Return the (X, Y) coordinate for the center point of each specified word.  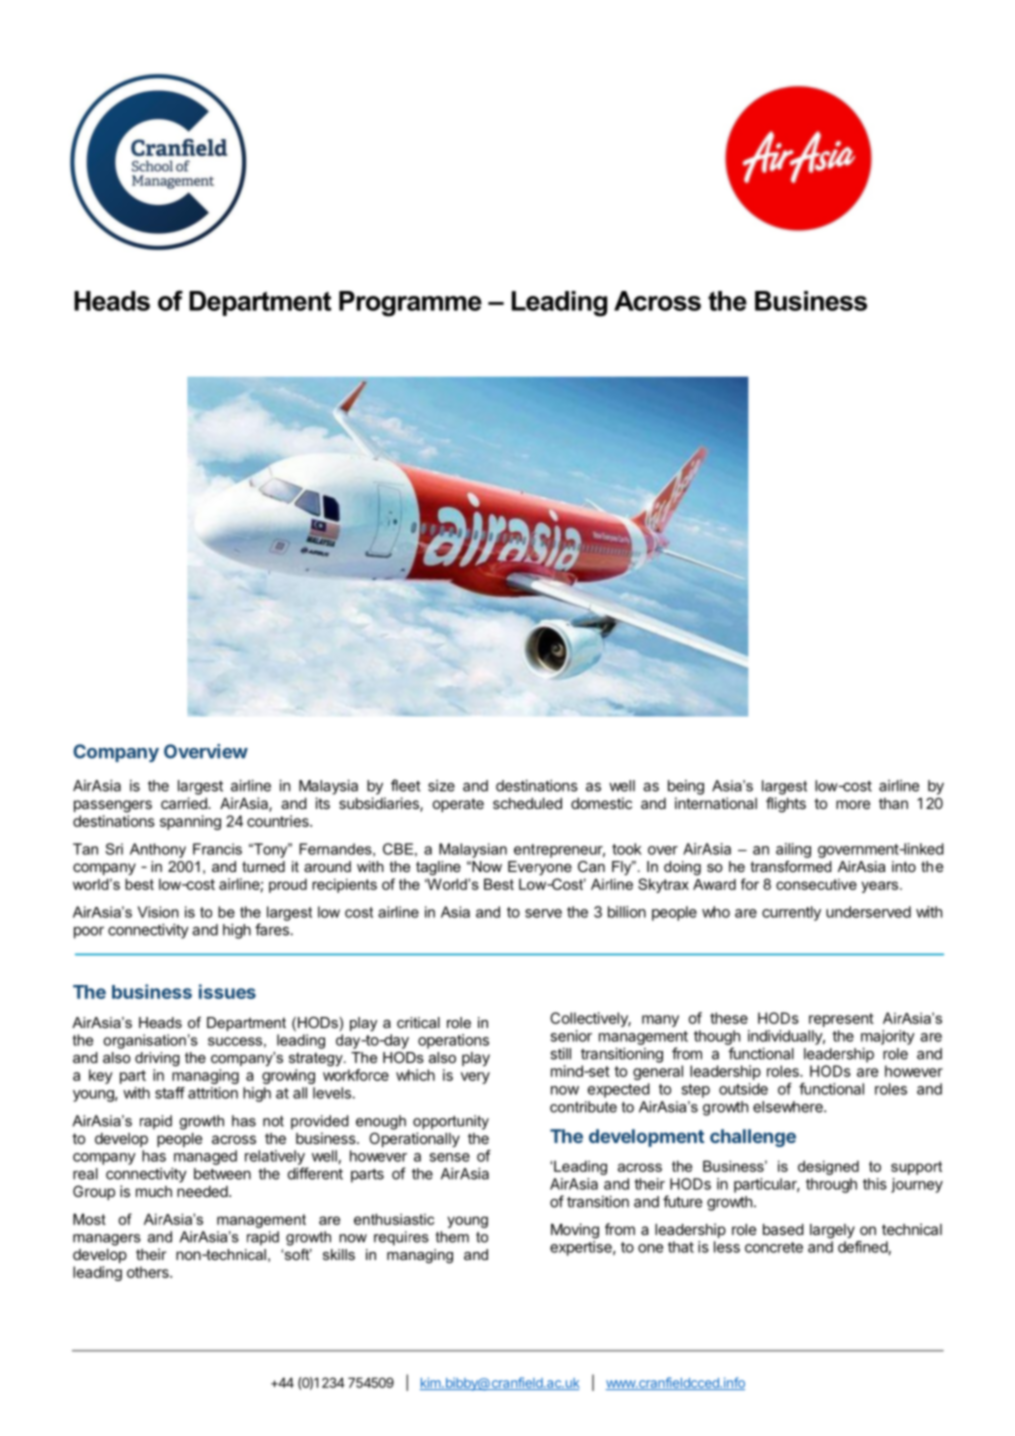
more (853, 804)
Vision (158, 912)
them (452, 1237)
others (149, 1272)
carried (185, 803)
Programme (410, 304)
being (686, 787)
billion (627, 912)
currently (791, 913)
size (441, 786)
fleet (406, 785)
